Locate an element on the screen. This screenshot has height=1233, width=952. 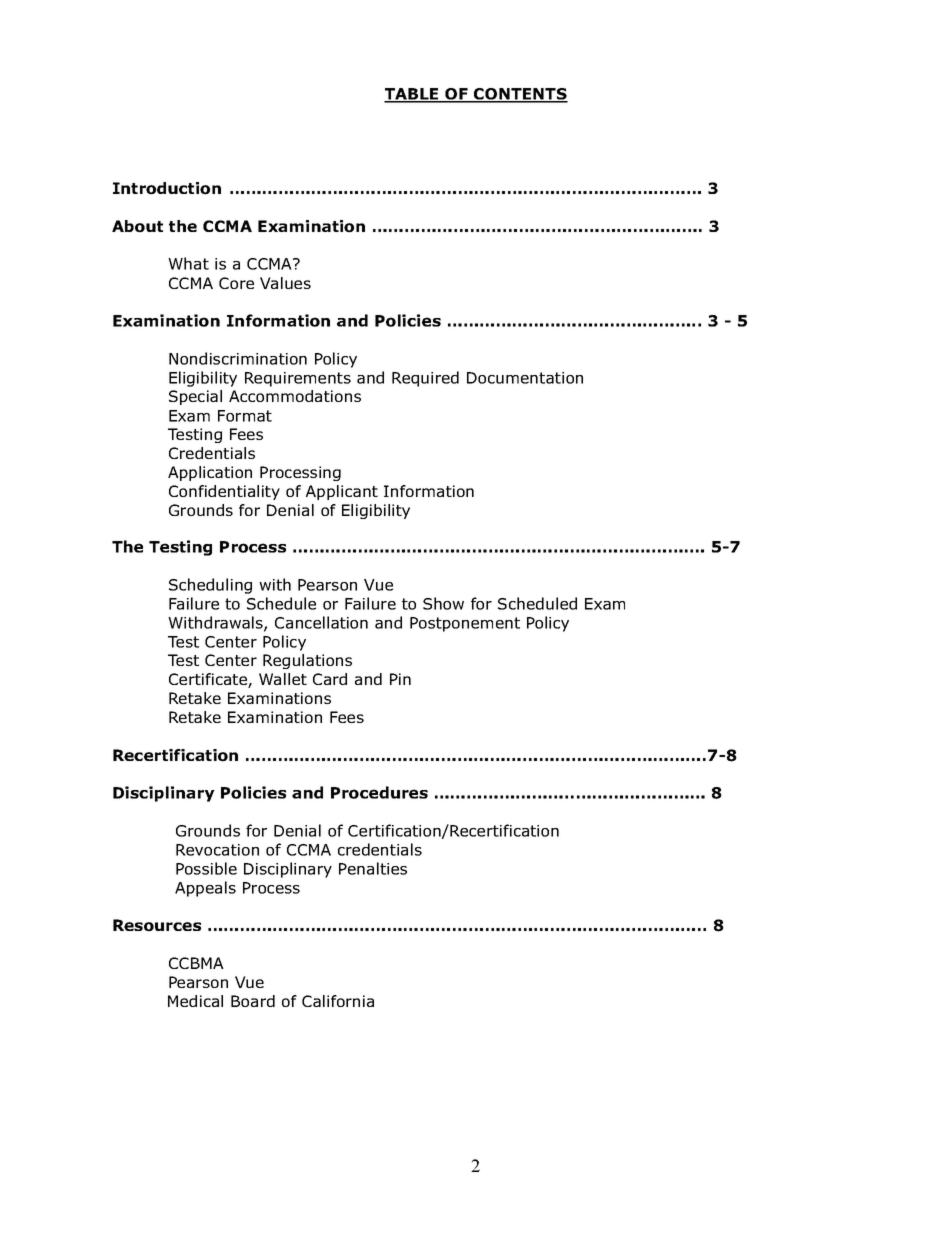
Application is located at coordinates (210, 473).
